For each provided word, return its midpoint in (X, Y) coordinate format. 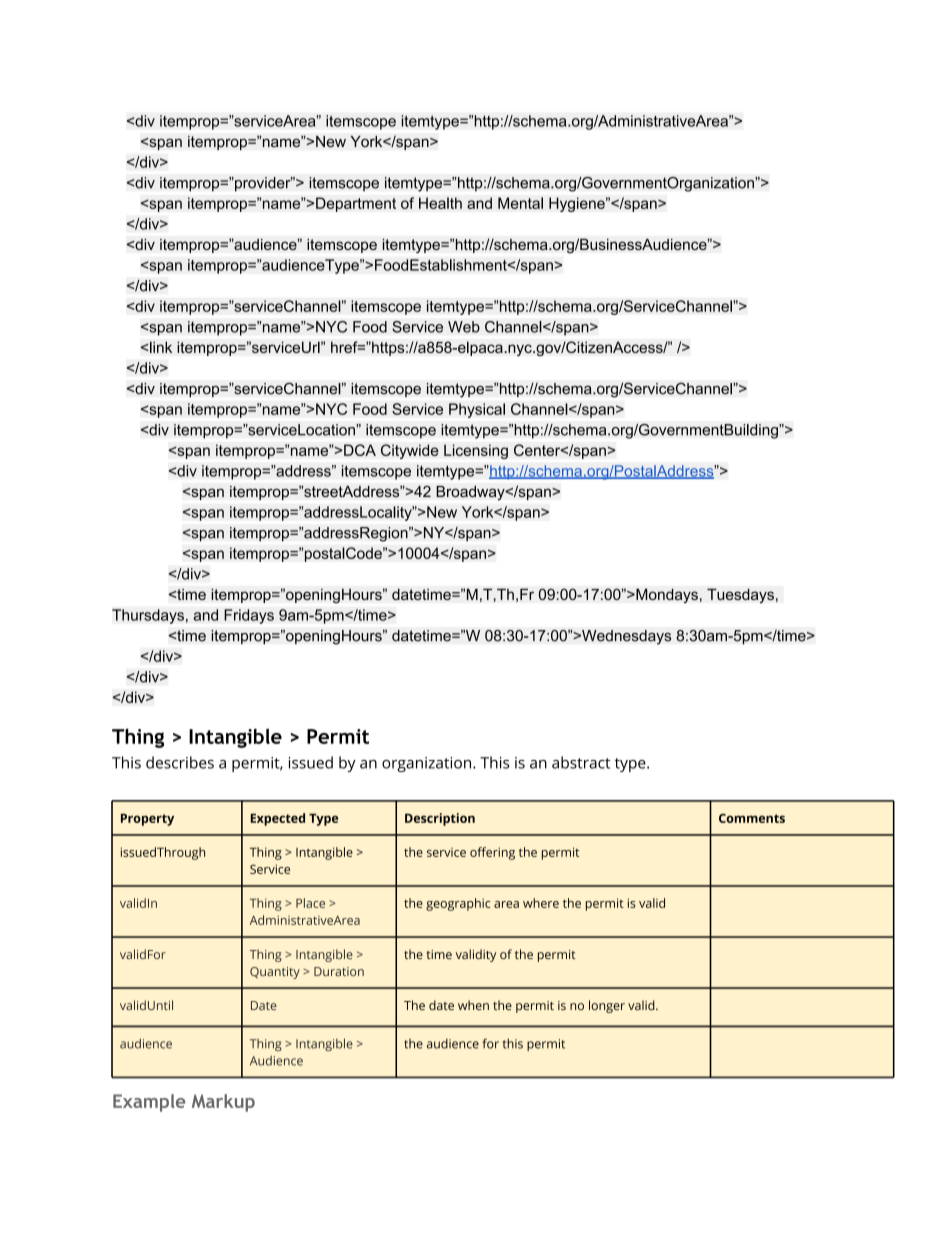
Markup (223, 1103)
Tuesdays (740, 595)
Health (440, 203)
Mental (520, 203)
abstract (581, 762)
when (473, 1005)
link (160, 347)
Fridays (249, 616)
